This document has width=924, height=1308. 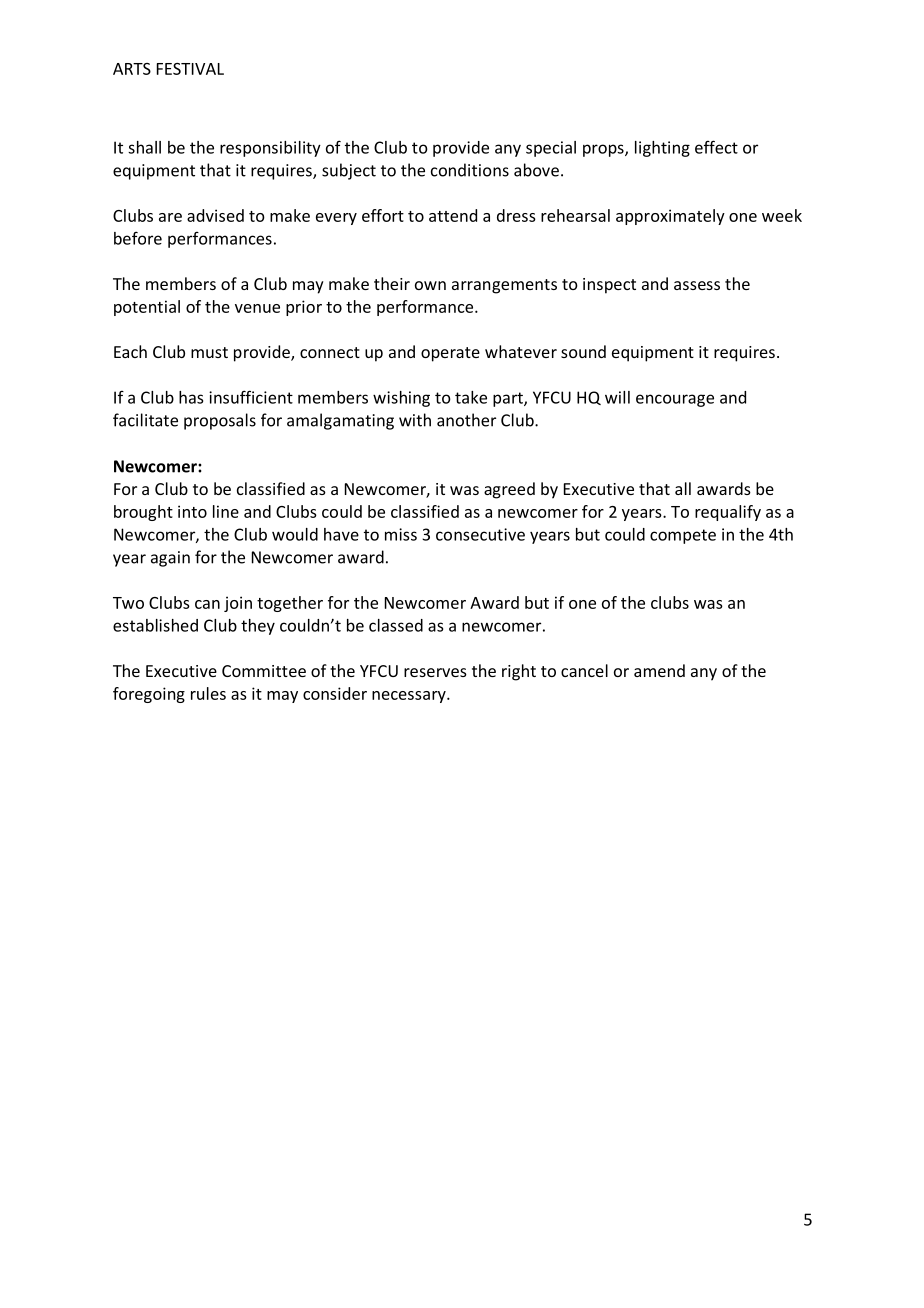 I want to click on take, so click(x=471, y=397).
